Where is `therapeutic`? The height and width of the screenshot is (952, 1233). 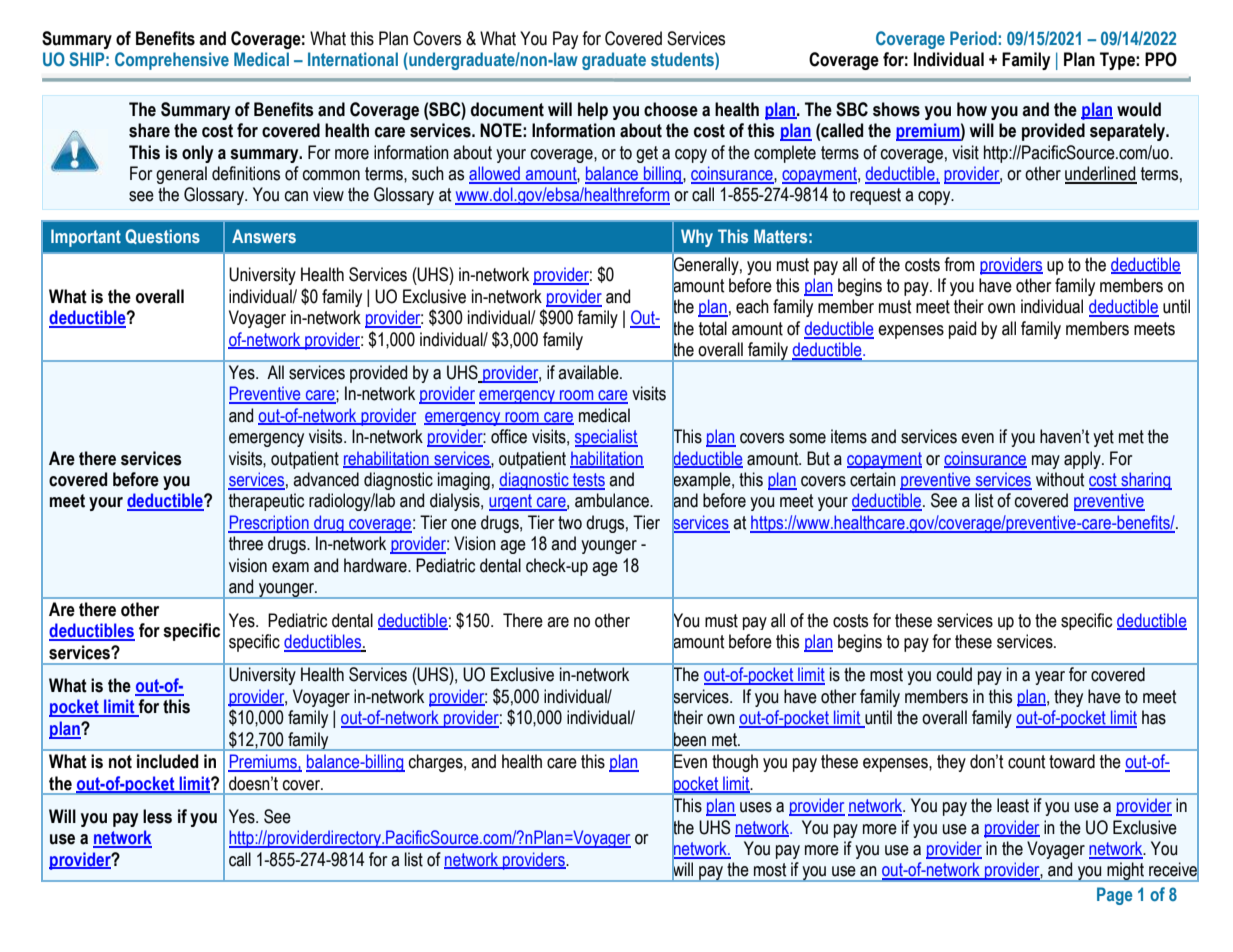
therapeutic is located at coordinates (266, 502).
